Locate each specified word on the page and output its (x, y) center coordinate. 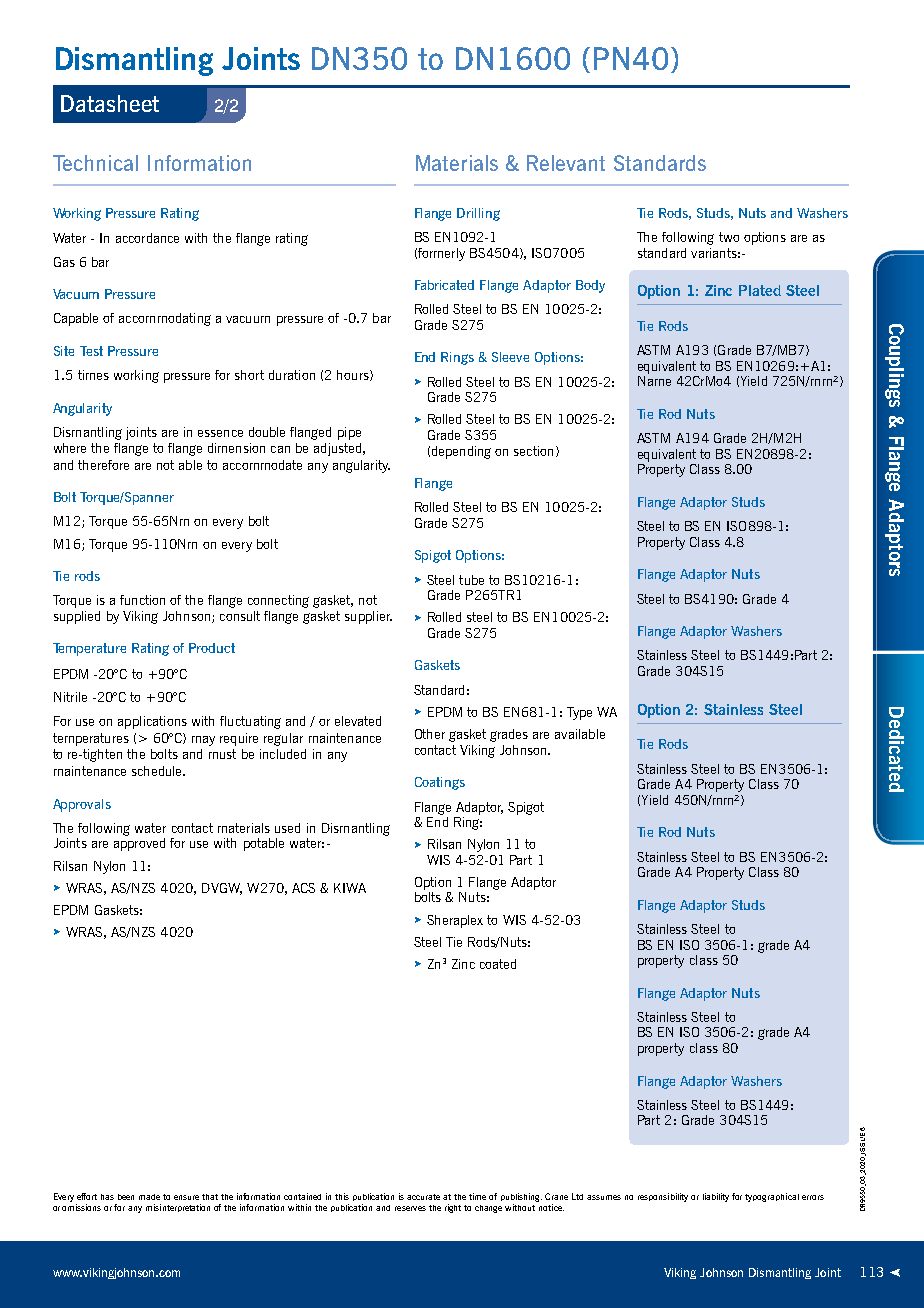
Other (430, 734)
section (533, 451)
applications (152, 722)
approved (139, 844)
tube (471, 580)
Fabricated (444, 285)
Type (579, 713)
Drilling (478, 214)
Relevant (566, 163)
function (142, 600)
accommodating (165, 319)
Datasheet (110, 103)
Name (654, 381)
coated (498, 964)
